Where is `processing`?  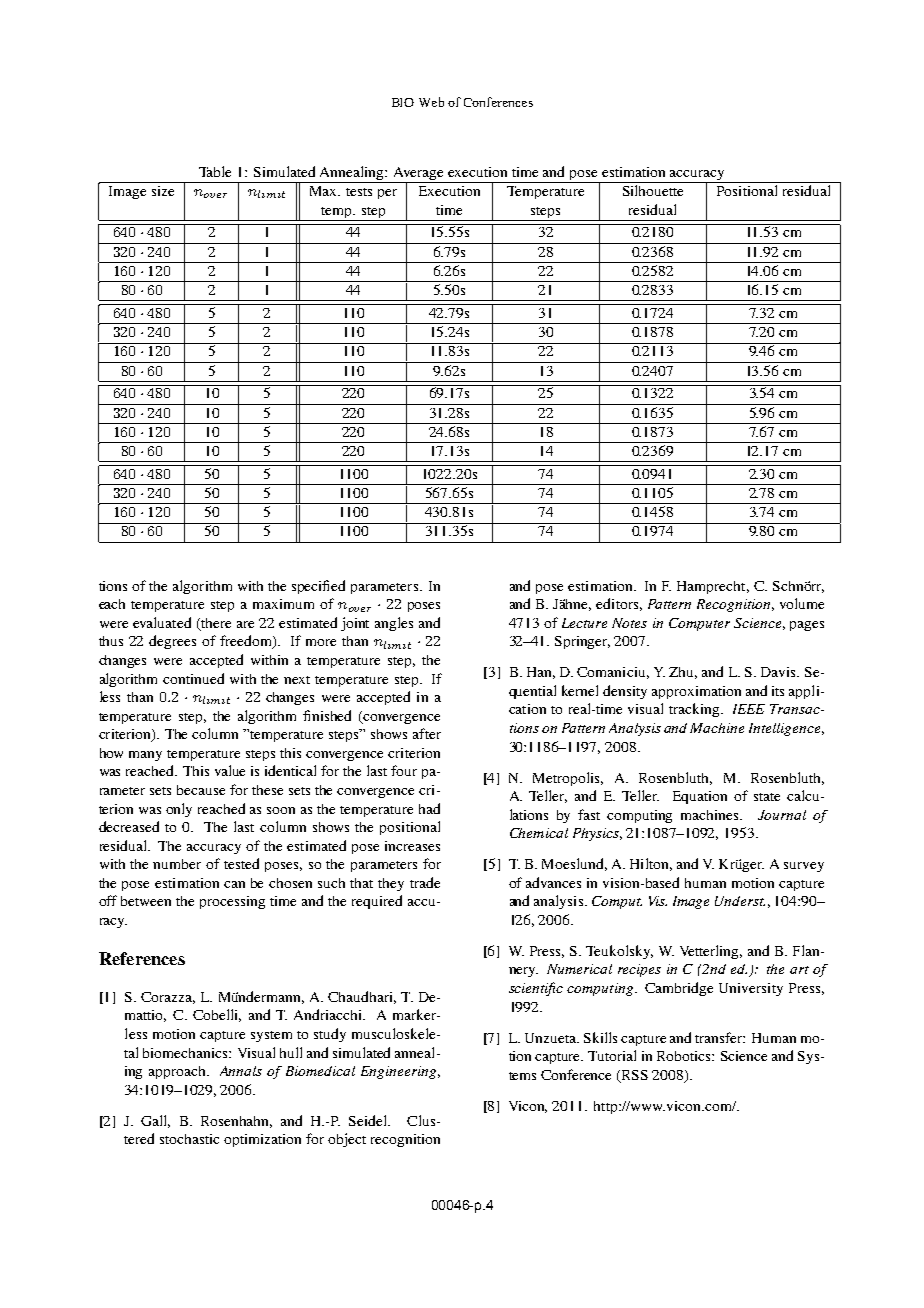 processing is located at coordinates (232, 902).
